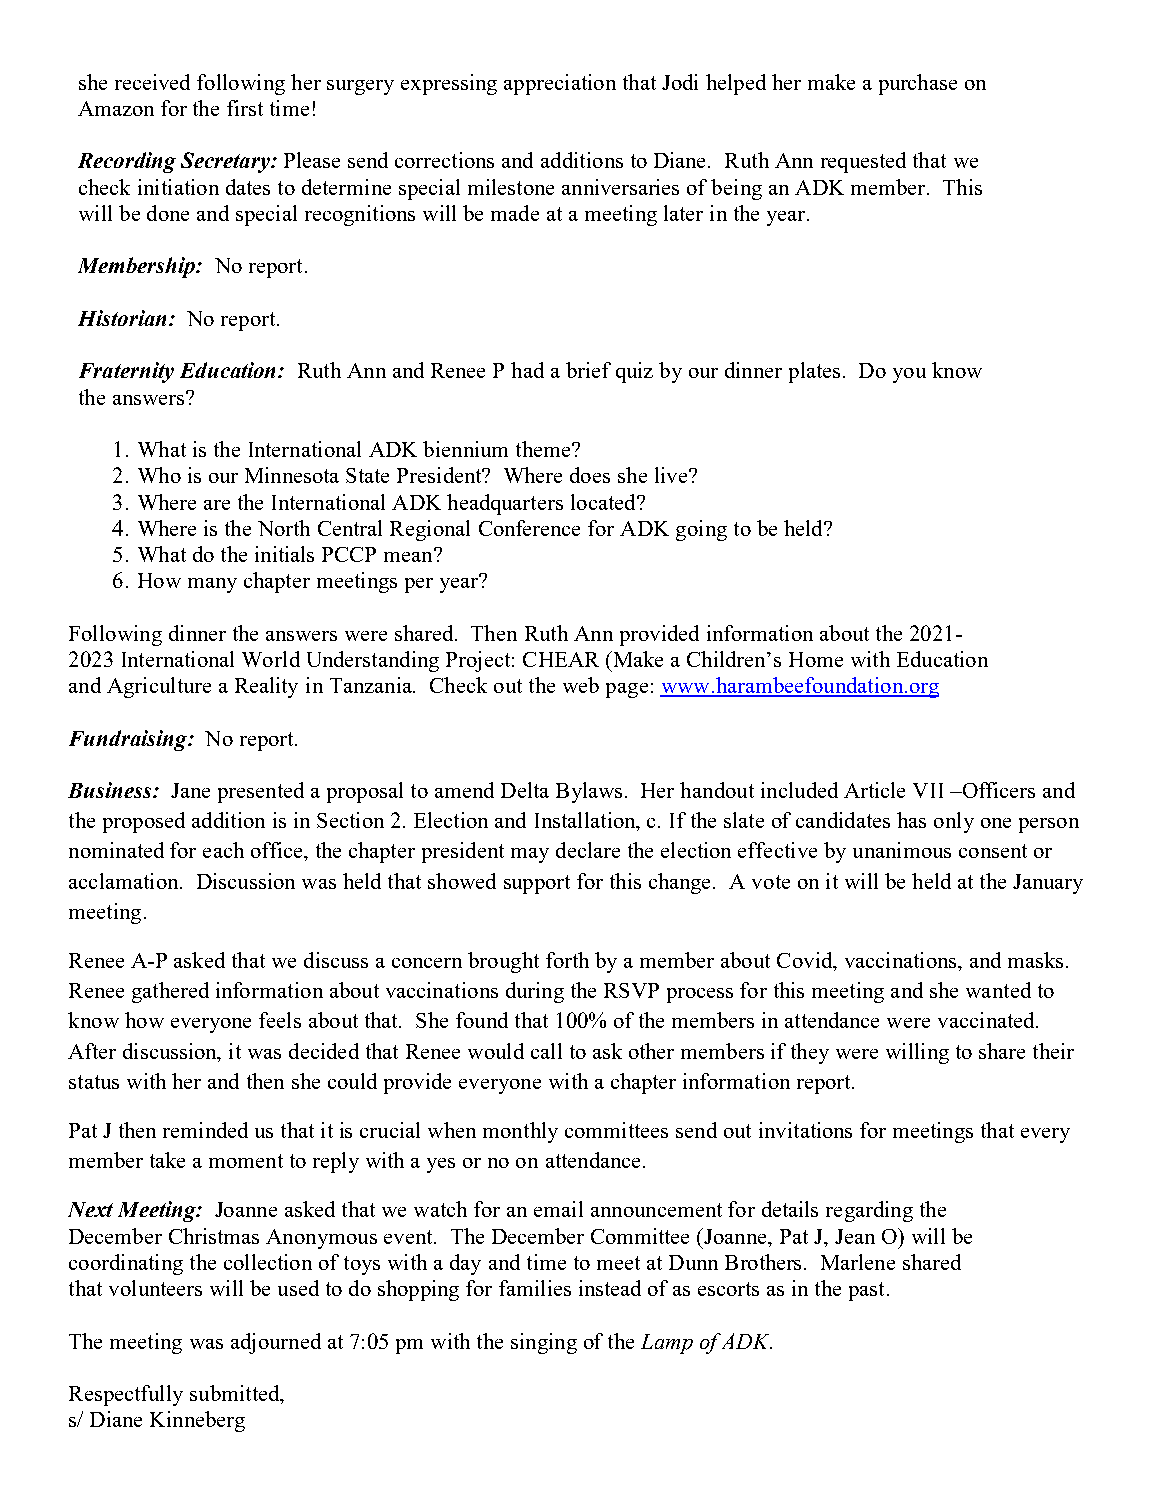 Image resolution: width=1163 pixels, height=1506 pixels. I want to click on web, so click(581, 685).
